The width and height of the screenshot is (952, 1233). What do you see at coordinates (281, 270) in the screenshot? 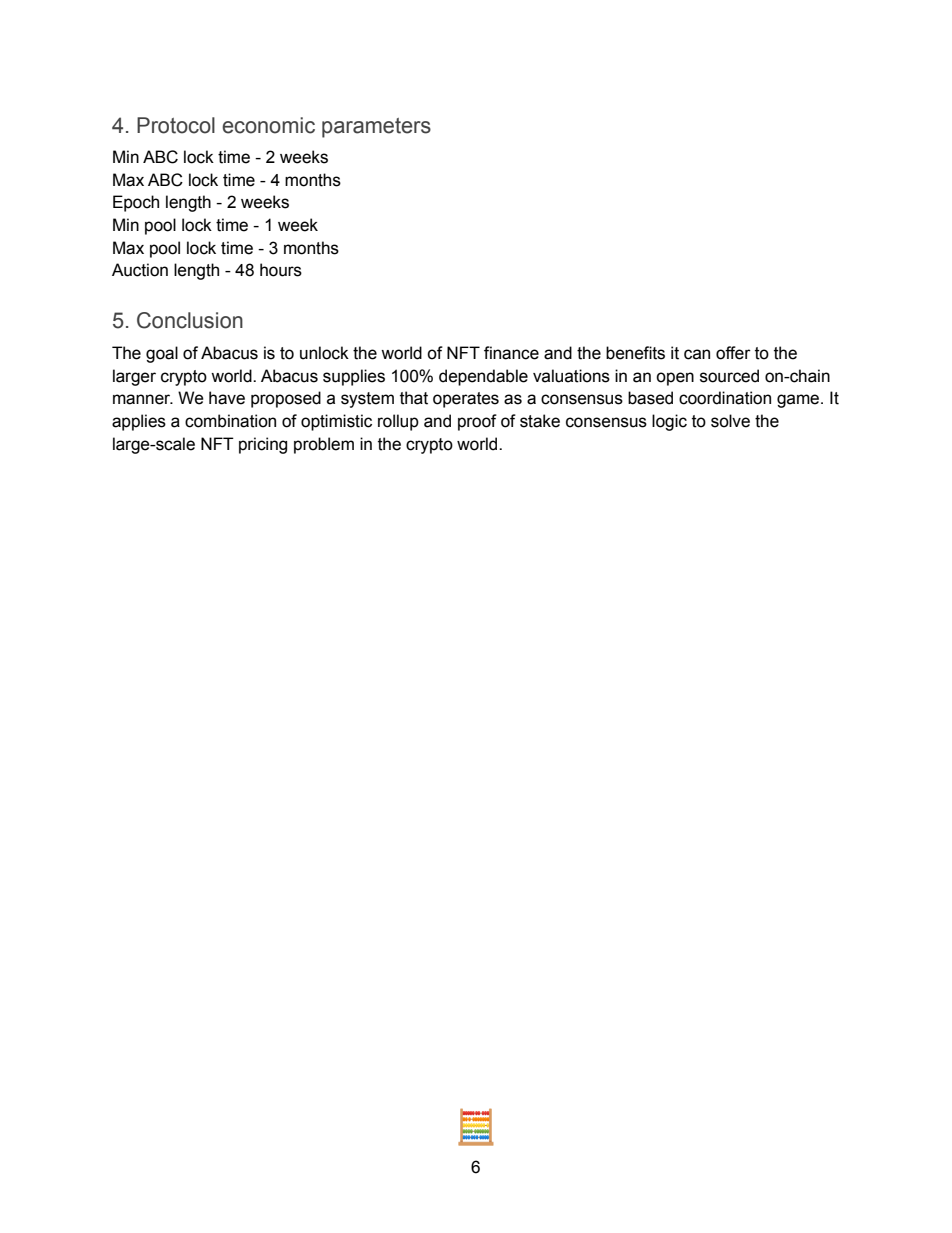
I see `hours` at bounding box center [281, 270].
